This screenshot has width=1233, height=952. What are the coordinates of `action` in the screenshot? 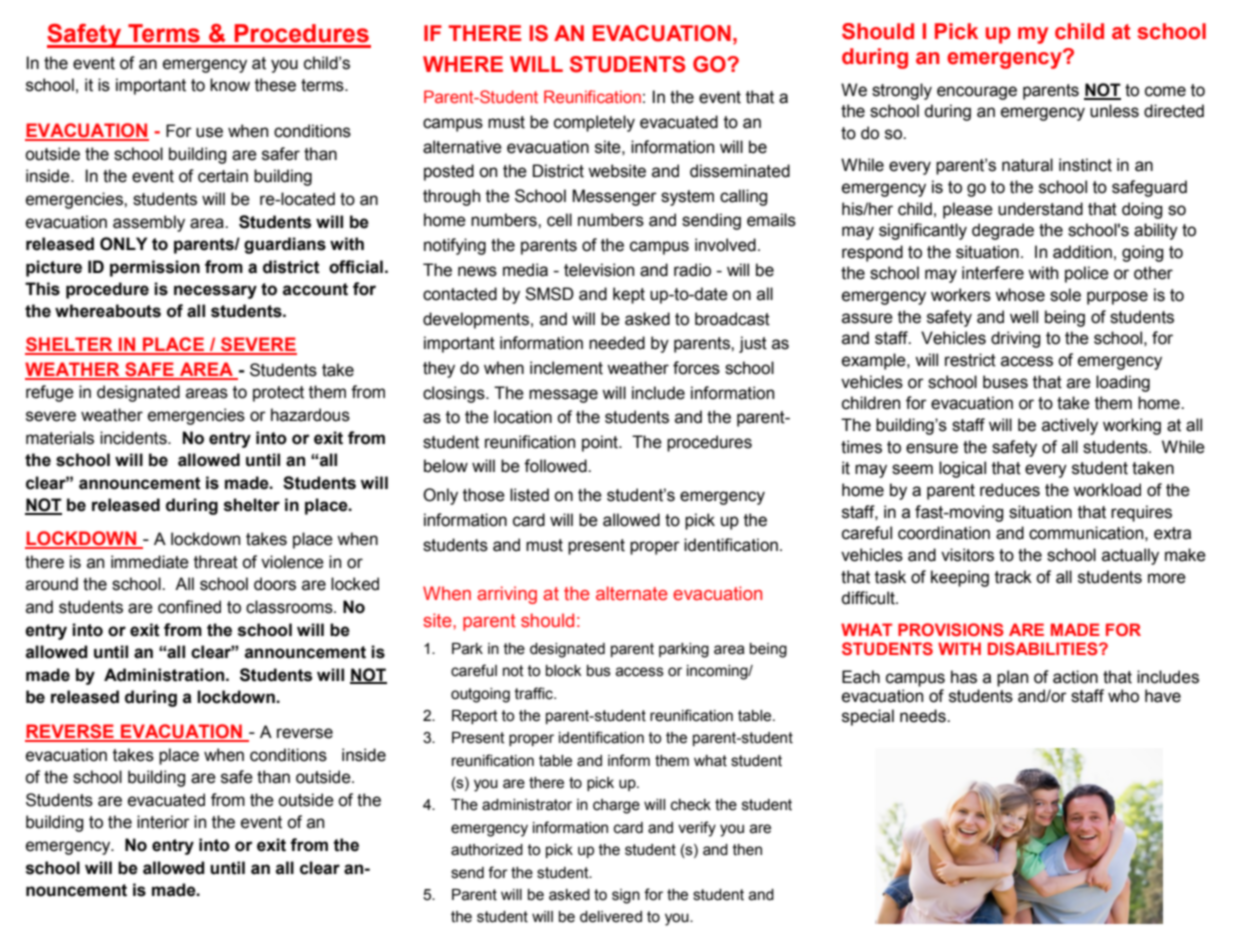 It's located at (1075, 677).
